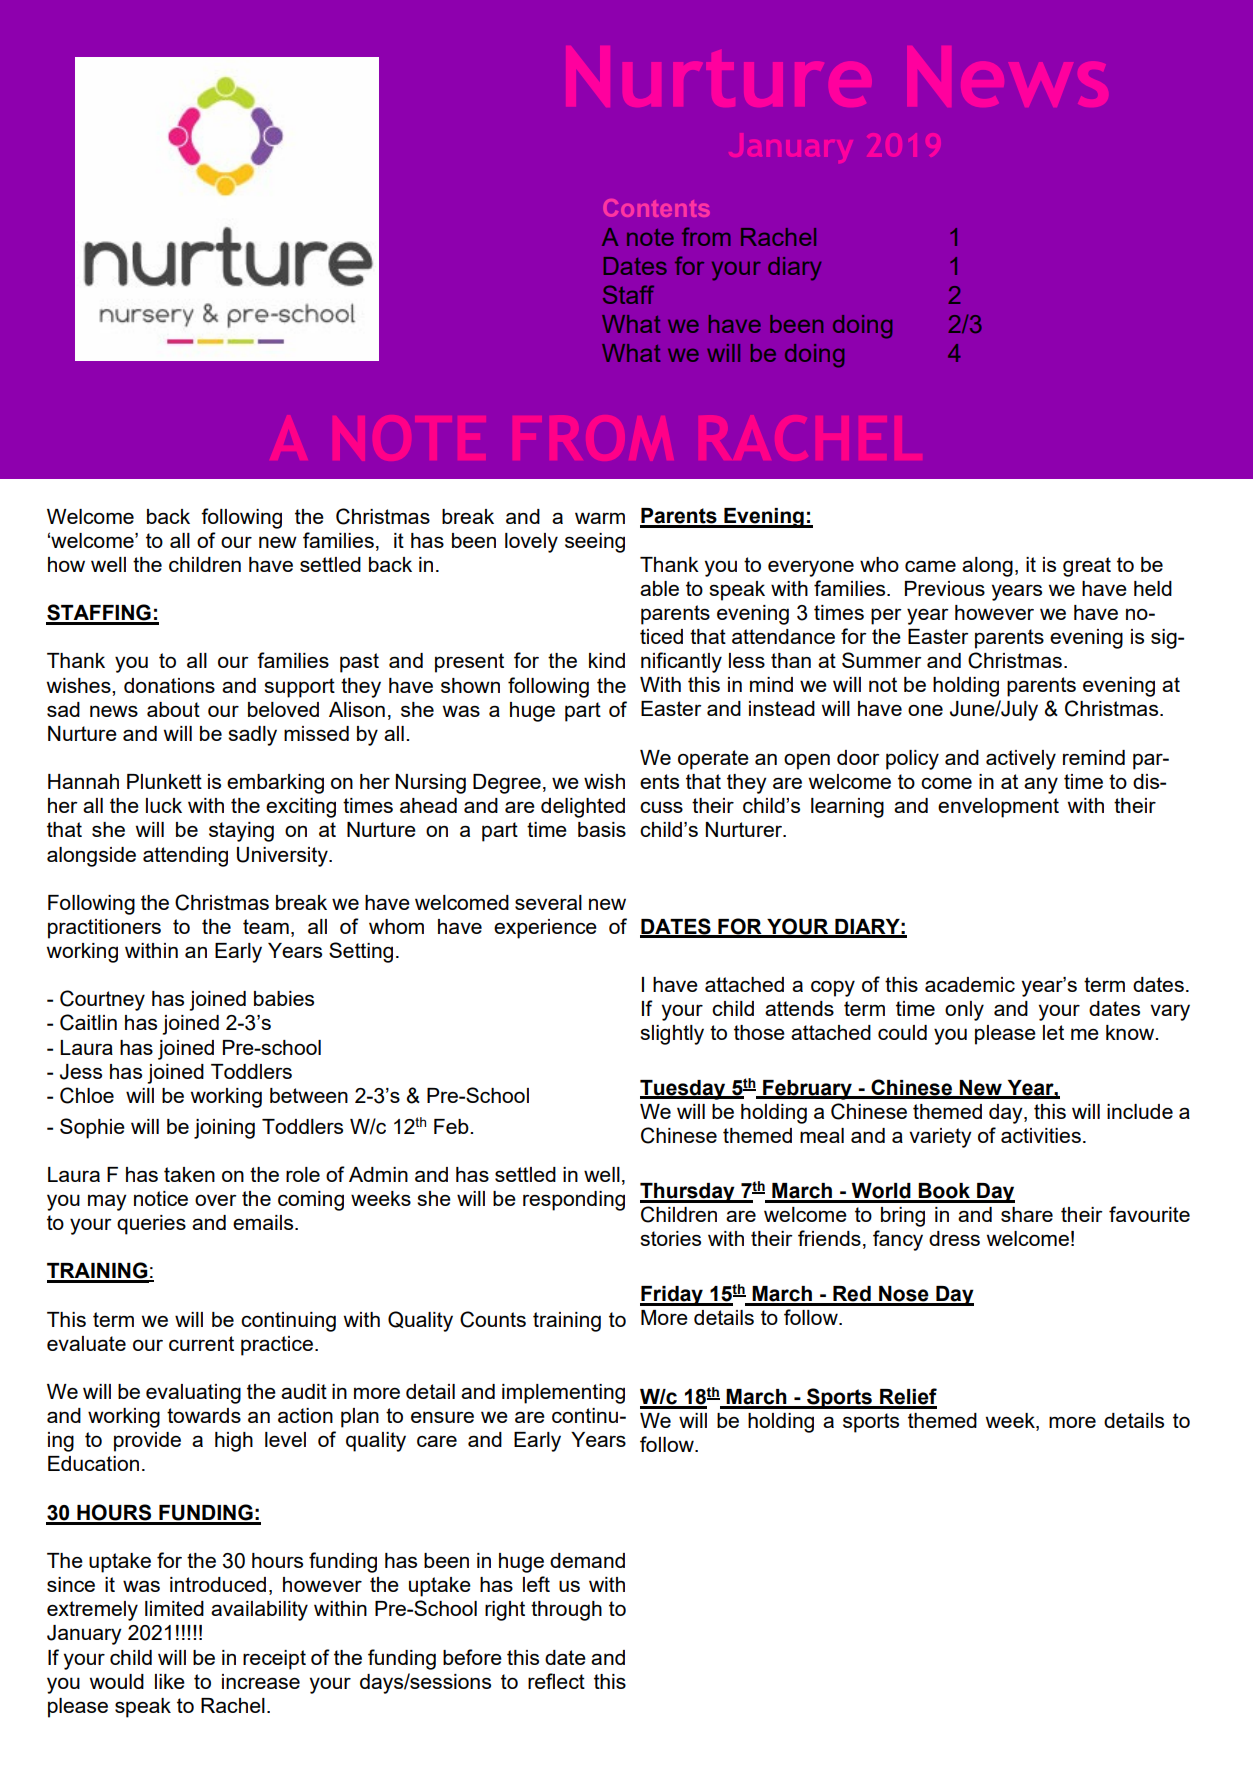  I want to click on joining, so click(224, 1129).
